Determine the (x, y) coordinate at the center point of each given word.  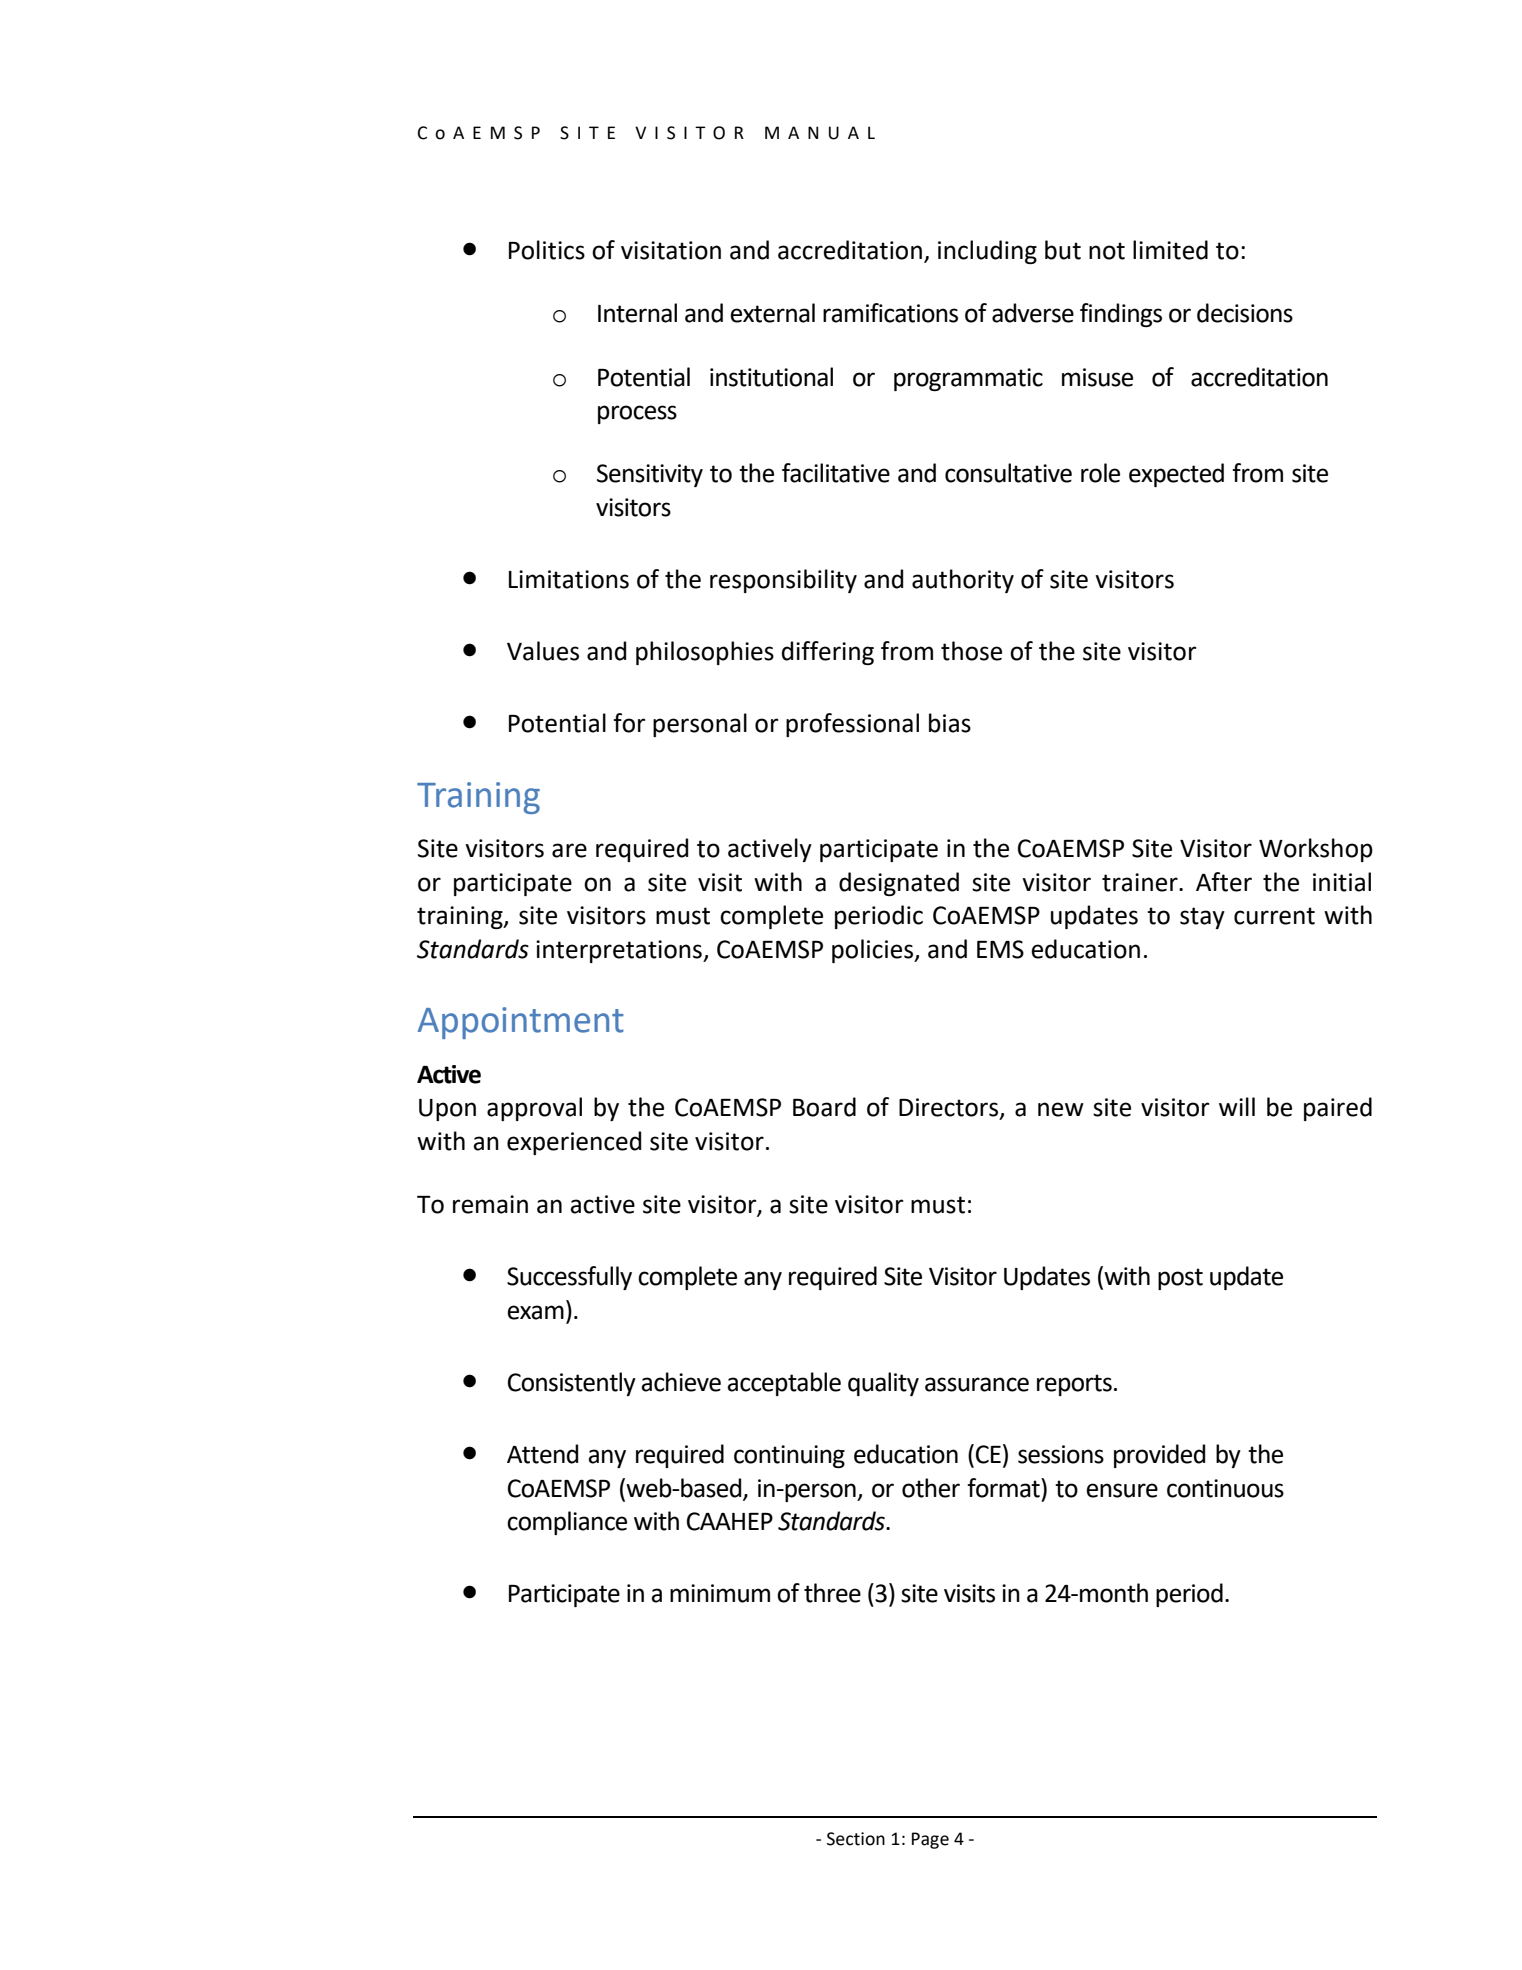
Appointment (521, 1023)
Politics (547, 250)
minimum (720, 1593)
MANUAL (820, 133)
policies (873, 951)
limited (1170, 250)
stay (1202, 918)
